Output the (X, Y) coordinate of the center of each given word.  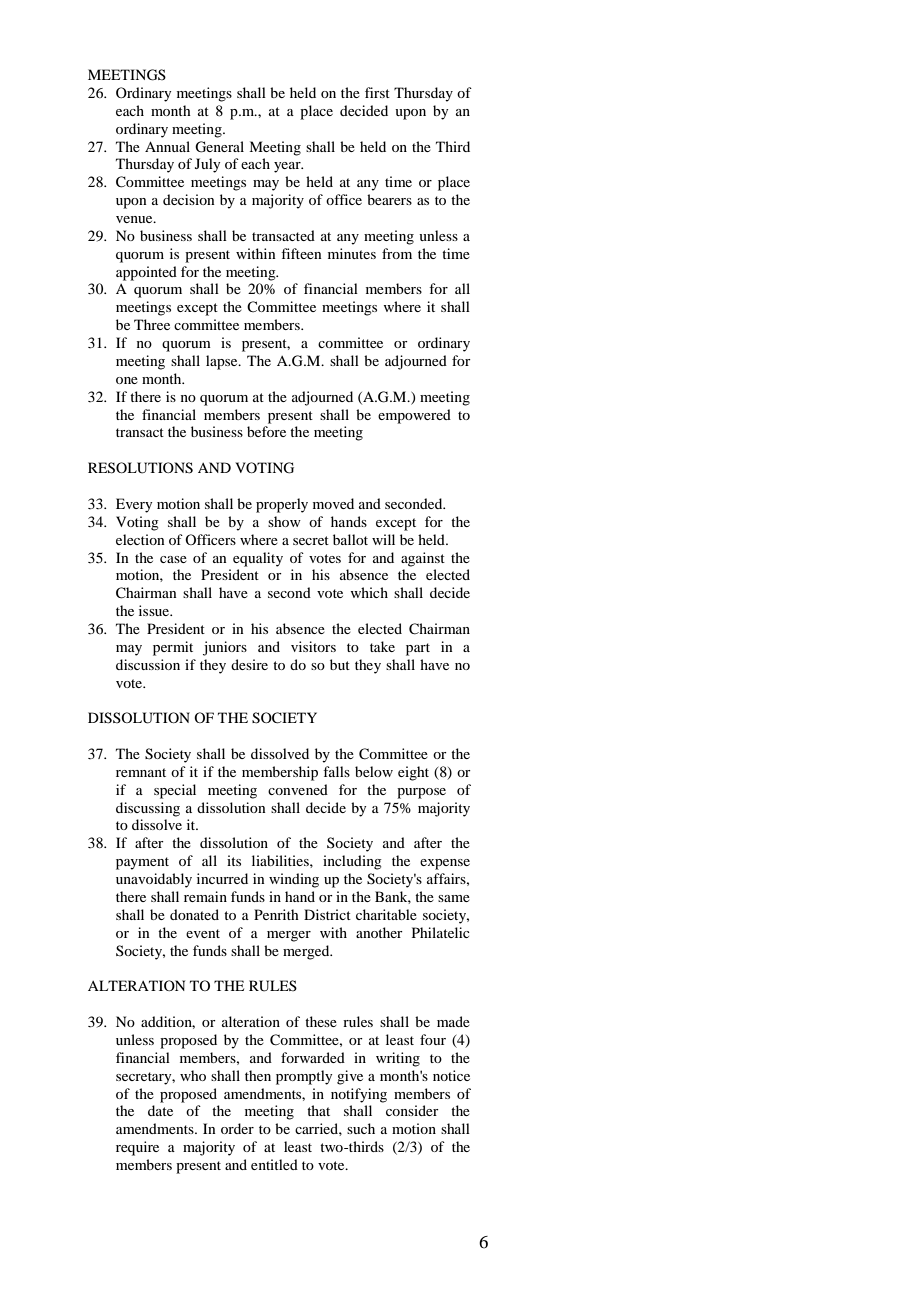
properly (282, 505)
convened (298, 789)
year (288, 167)
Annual (167, 146)
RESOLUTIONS (140, 468)
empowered (414, 416)
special (175, 791)
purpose (421, 793)
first (377, 92)
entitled (274, 1164)
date (160, 1110)
